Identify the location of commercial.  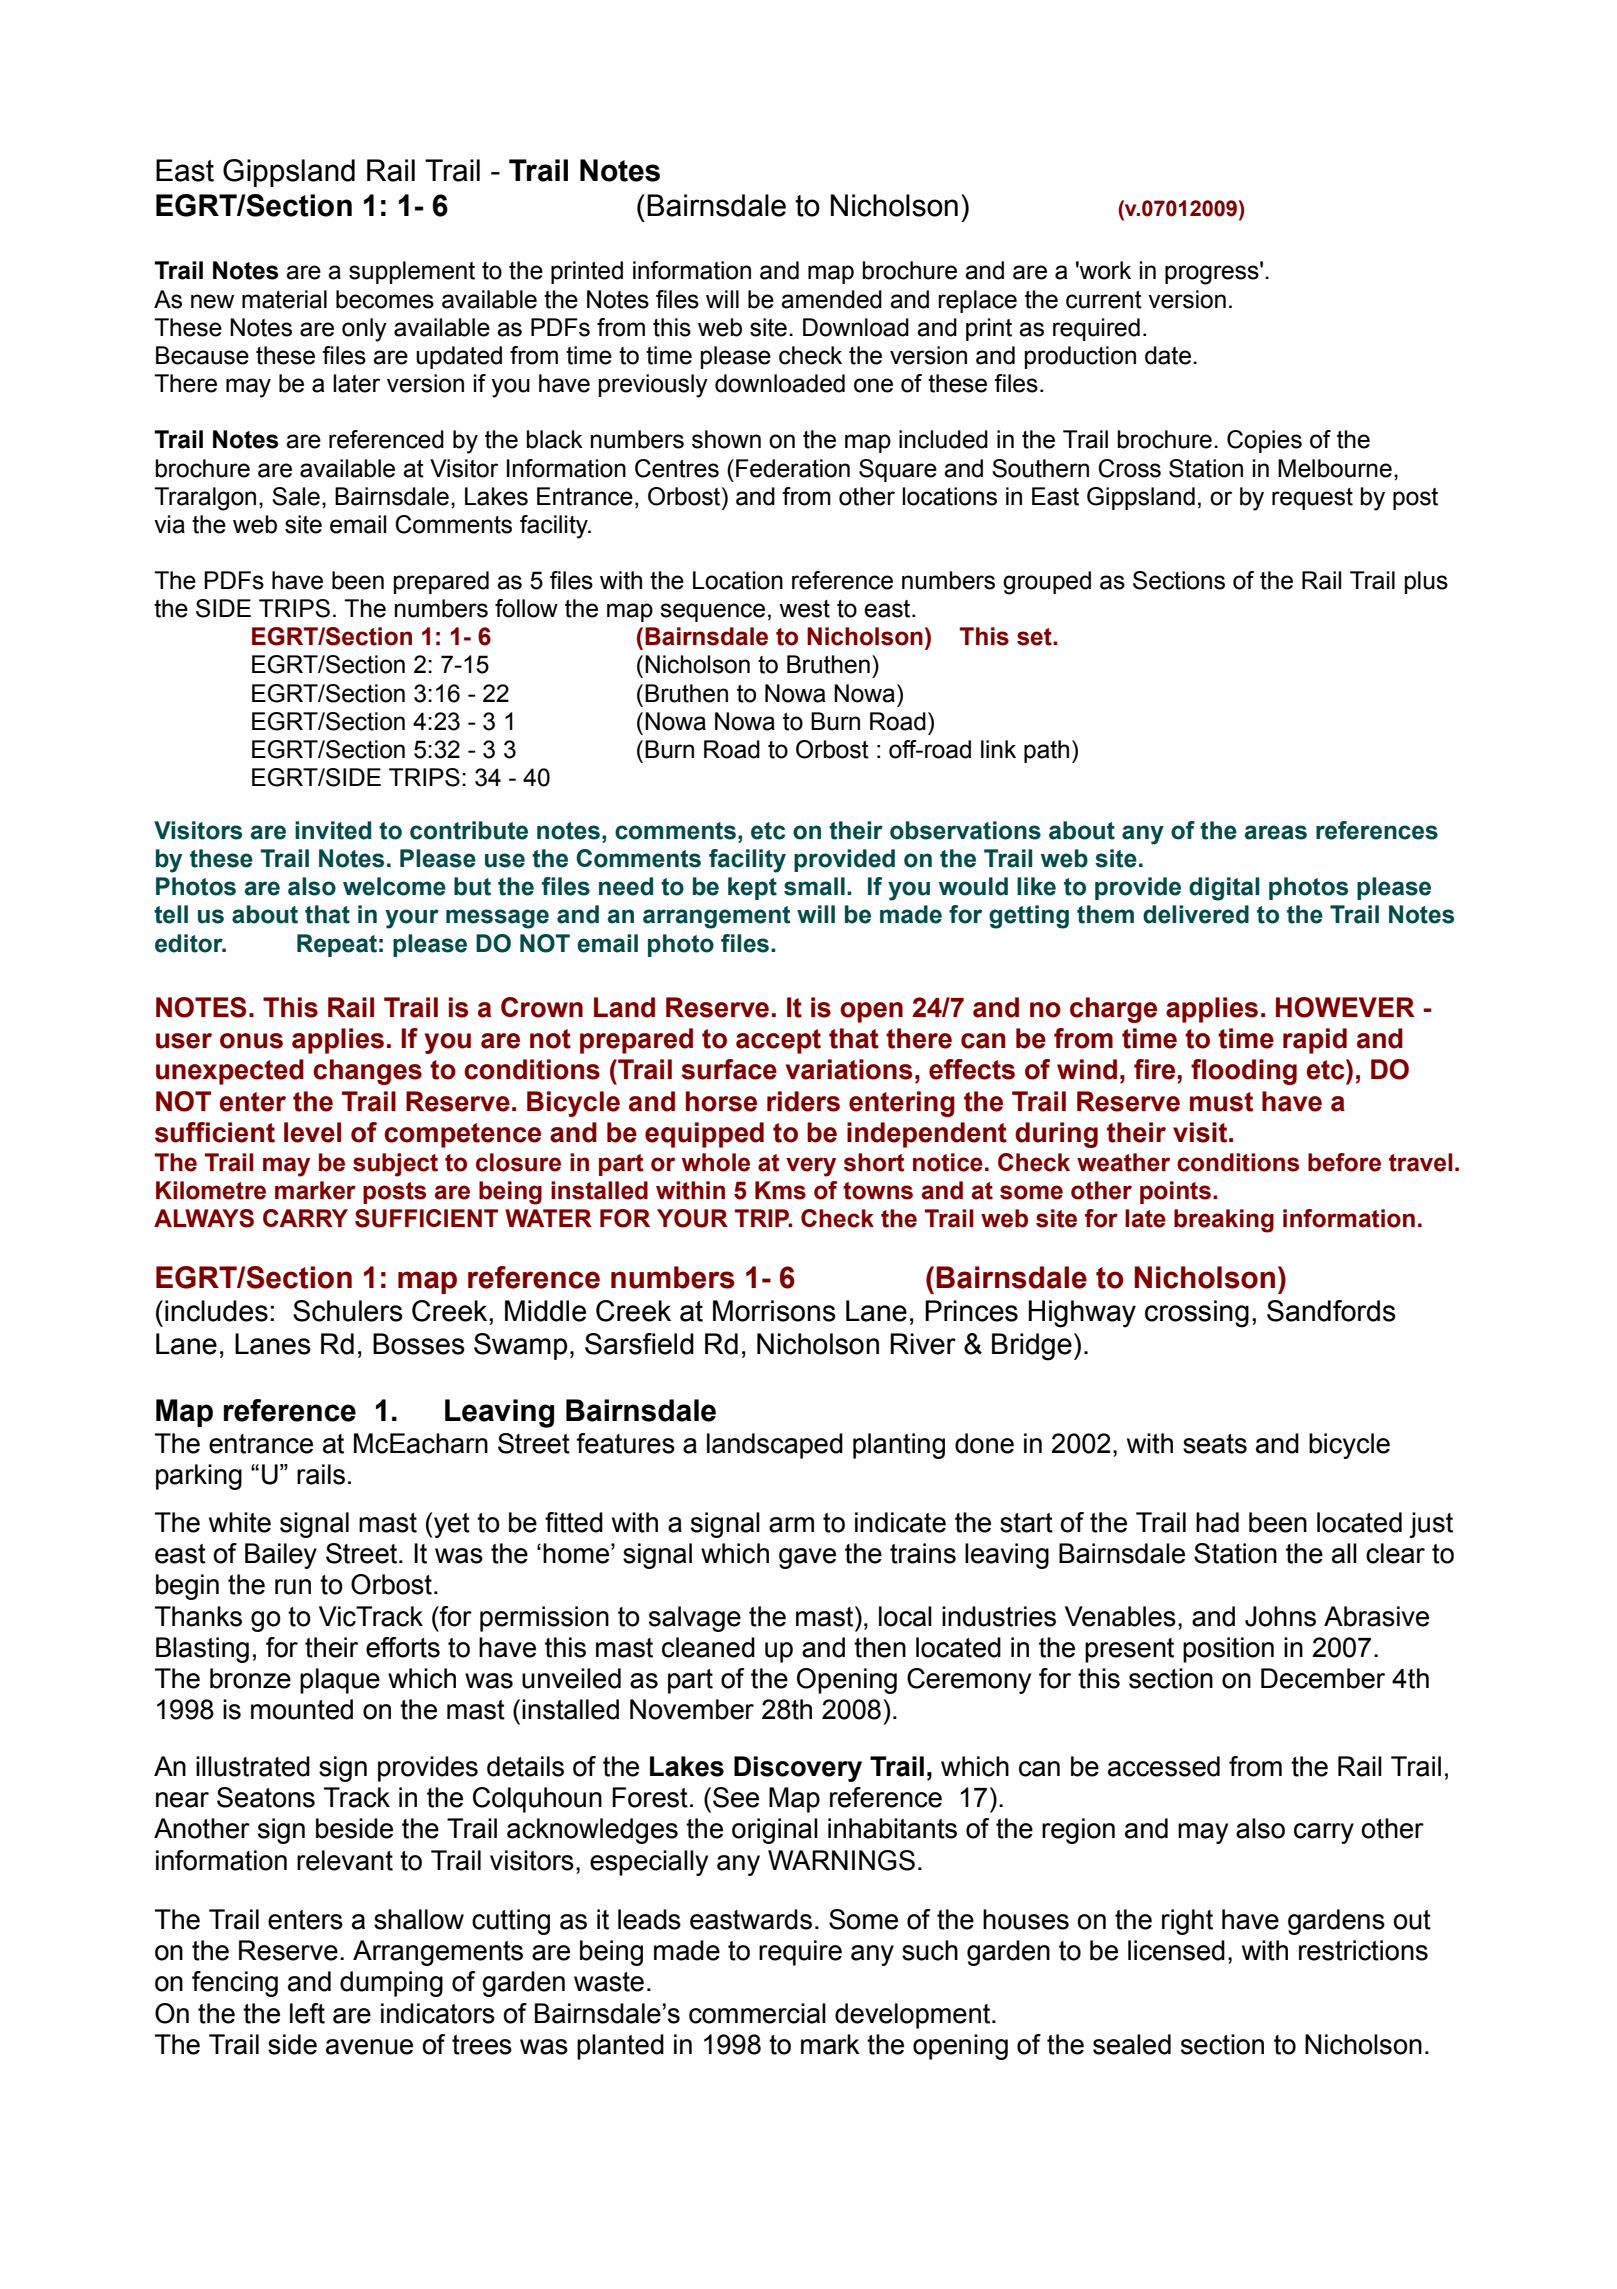
(757, 2013).
